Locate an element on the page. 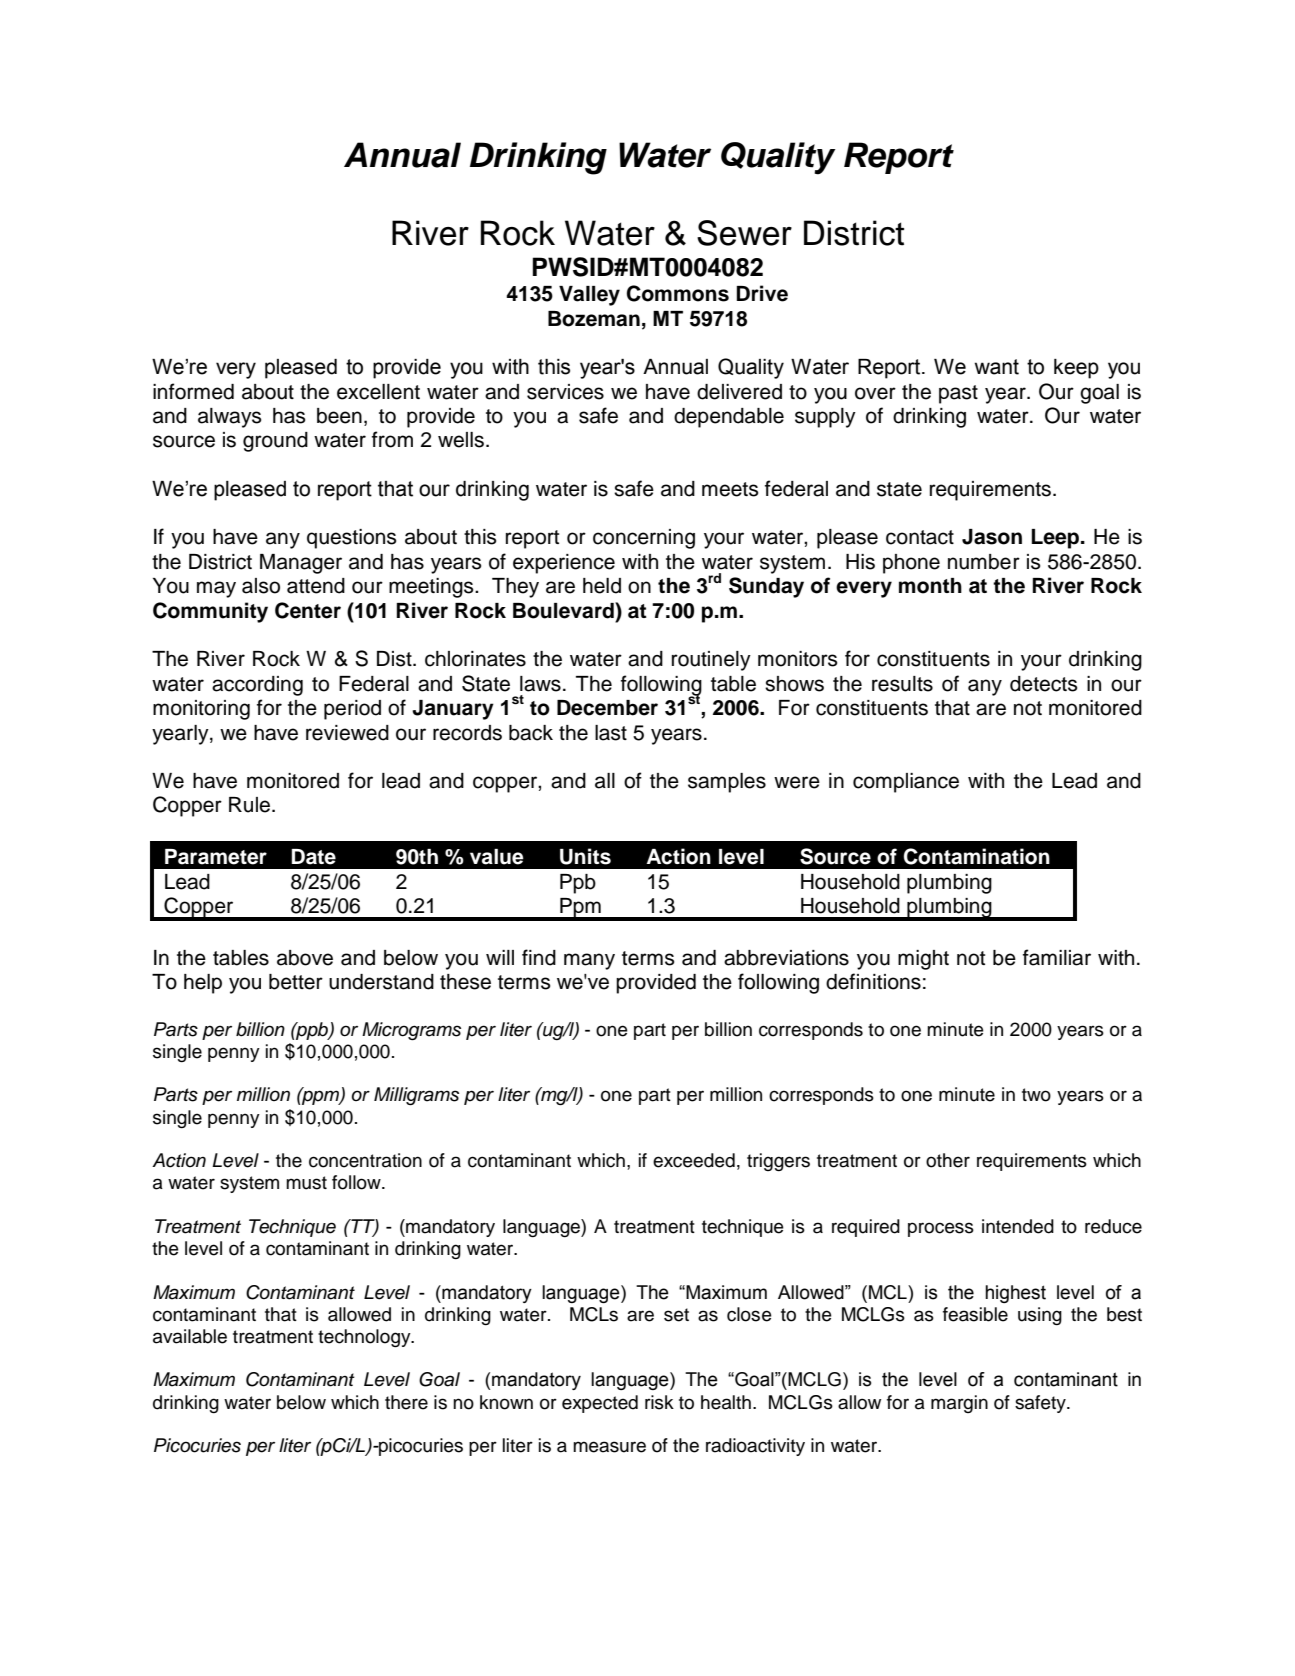 Image resolution: width=1295 pixels, height=1676 pixels. Commons is located at coordinates (678, 293).
